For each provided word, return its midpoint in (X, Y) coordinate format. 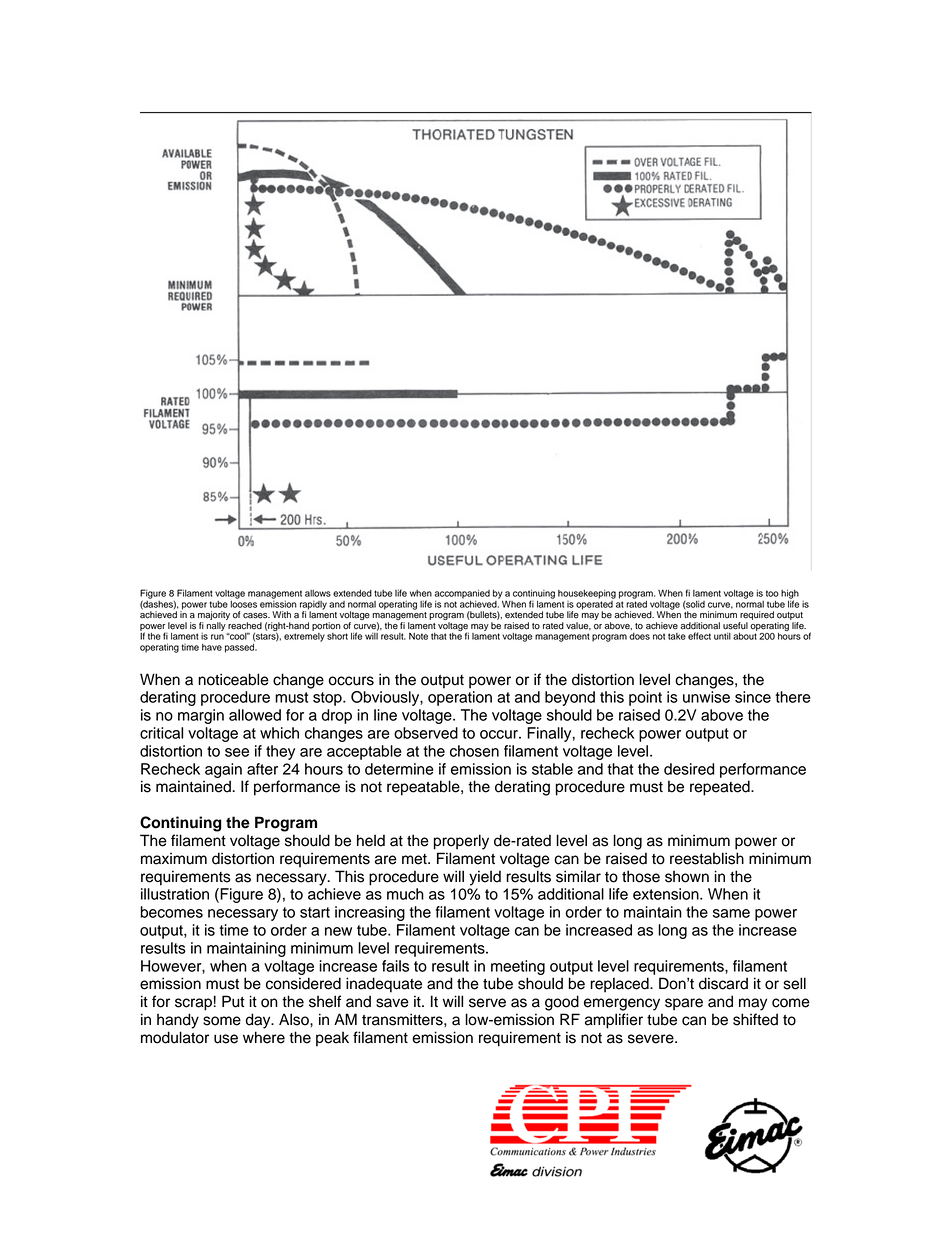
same (731, 913)
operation (460, 698)
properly (461, 842)
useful (735, 626)
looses (243, 603)
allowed (255, 715)
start (315, 912)
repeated (721, 788)
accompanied (462, 595)
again (223, 770)
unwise (706, 697)
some (222, 1021)
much (405, 894)
